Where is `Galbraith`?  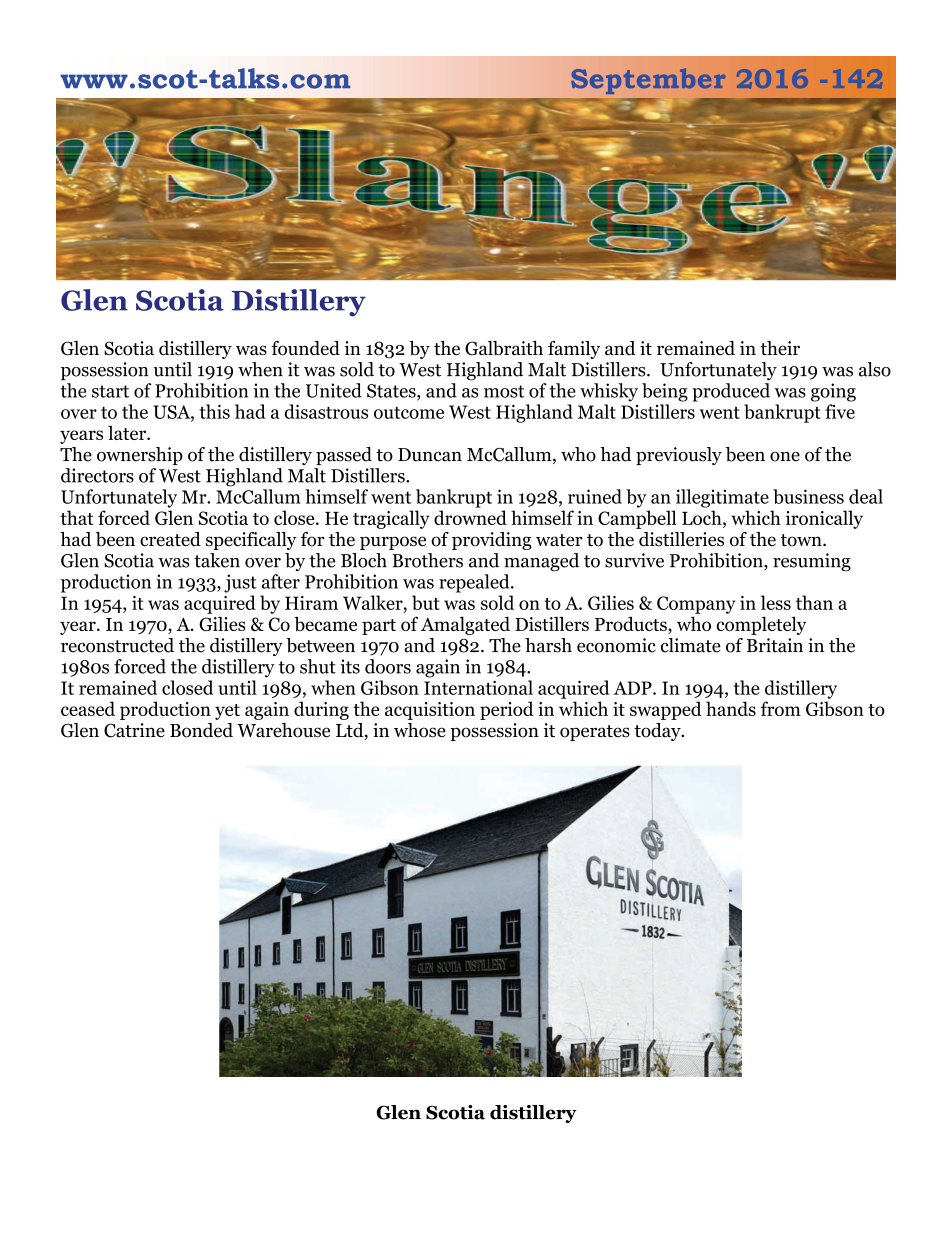 Galbraith is located at coordinates (504, 348).
